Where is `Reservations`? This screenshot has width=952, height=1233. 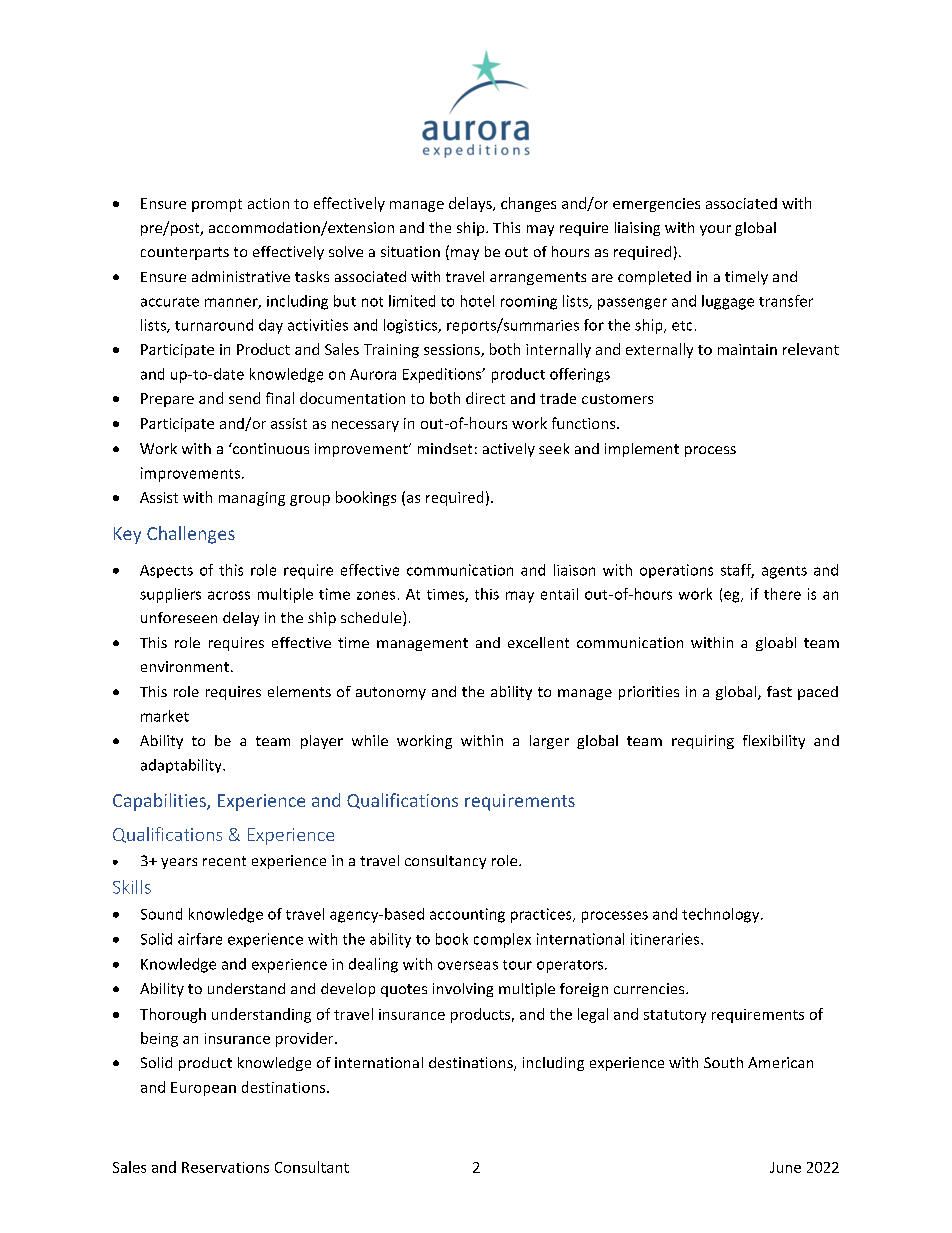 Reservations is located at coordinates (225, 1167).
